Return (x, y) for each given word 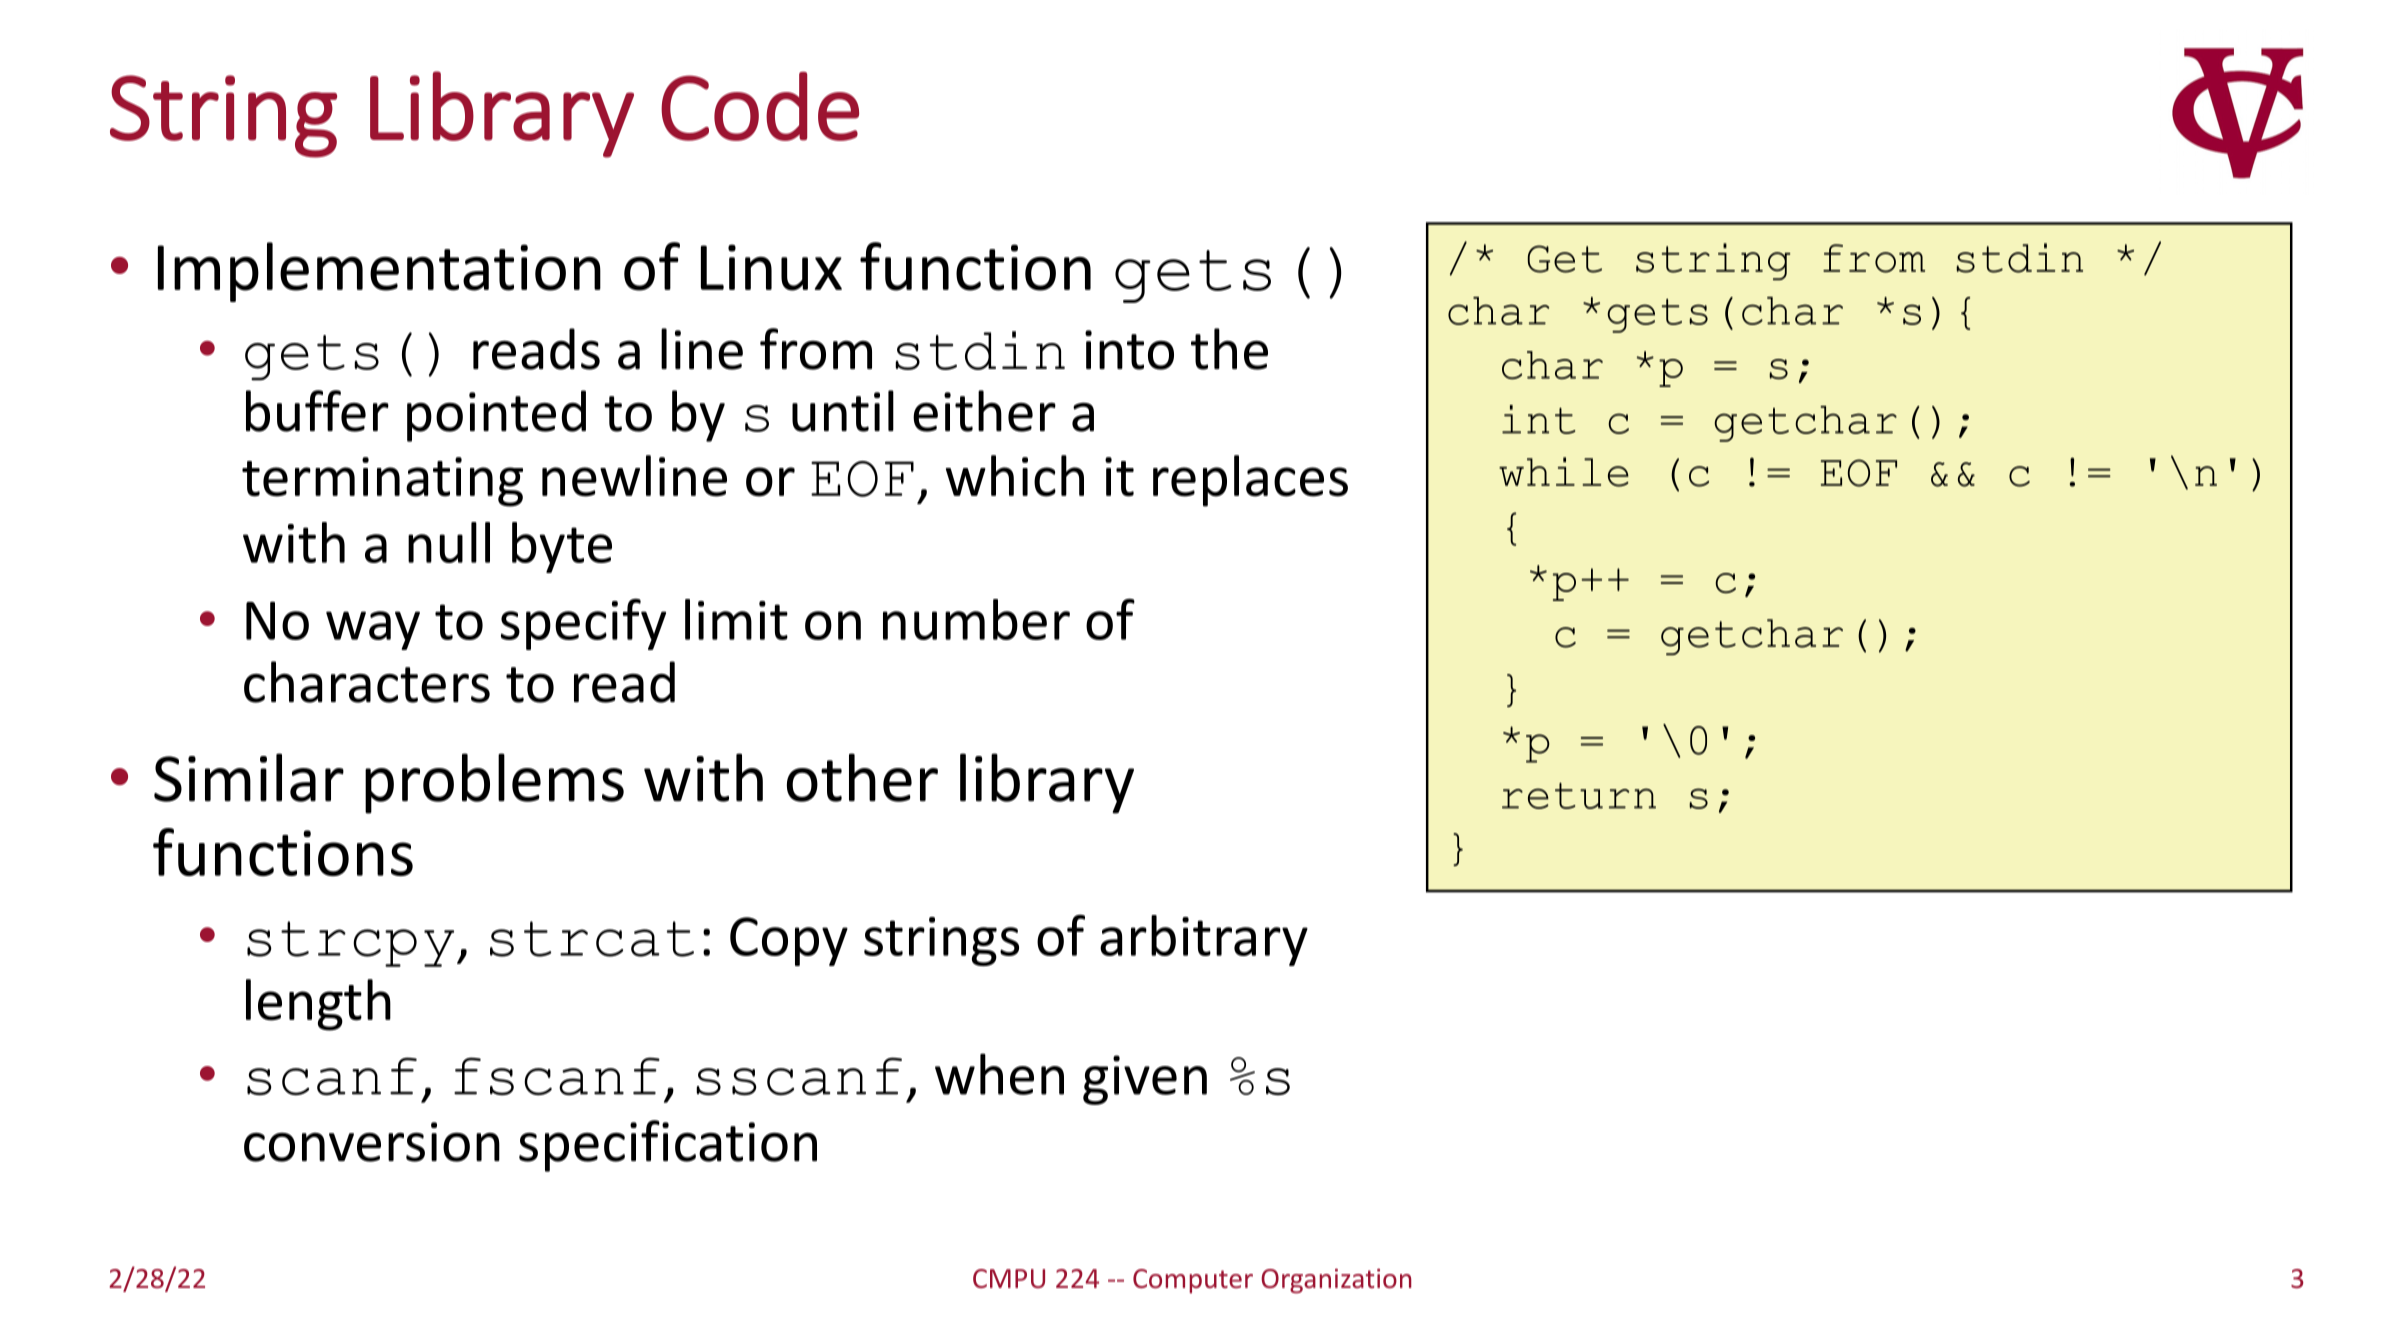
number (976, 619)
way (373, 630)
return (1579, 795)
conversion (372, 1142)
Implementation (379, 272)
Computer (1193, 1281)
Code (760, 106)
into (1129, 350)
